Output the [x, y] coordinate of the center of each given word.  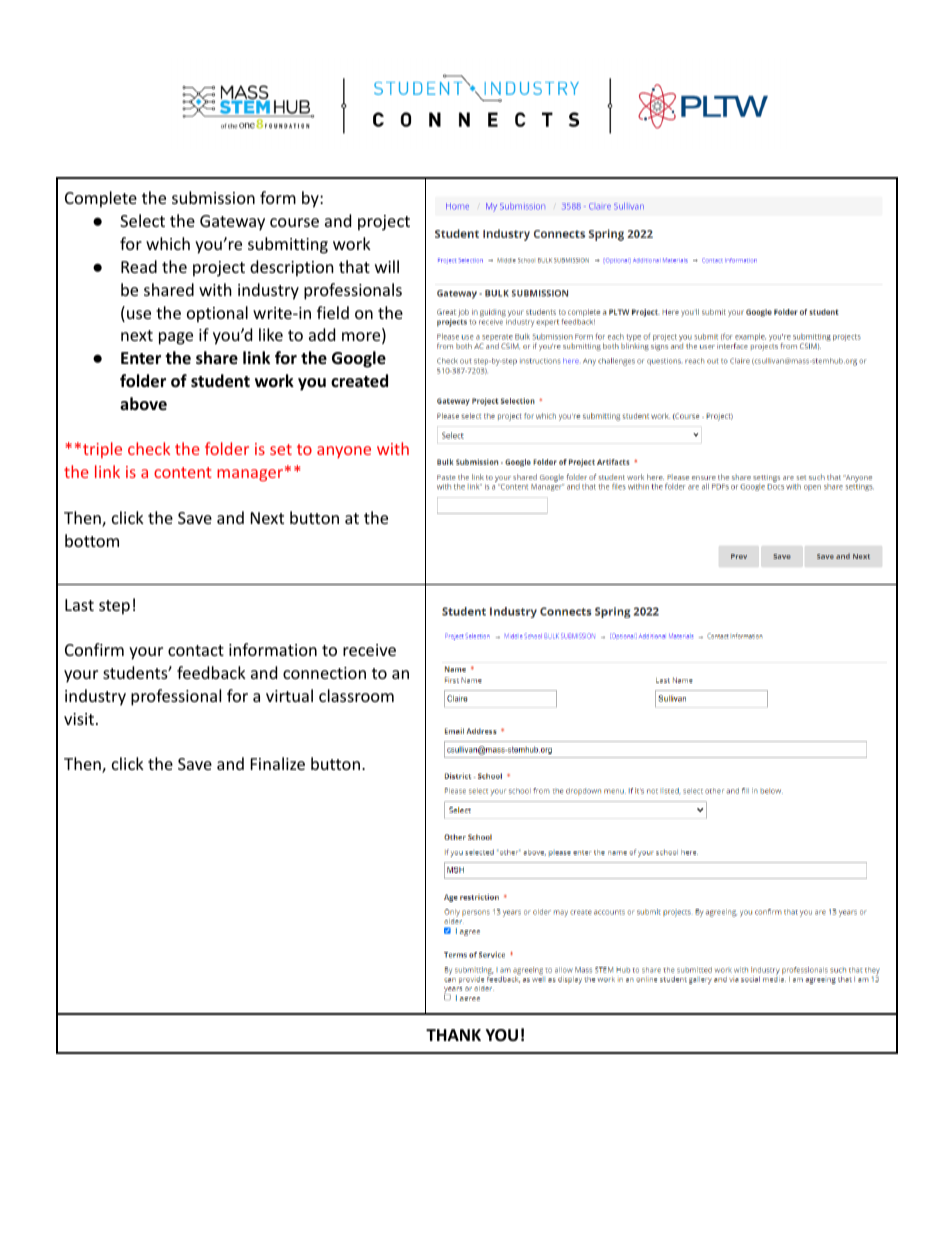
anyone [344, 452]
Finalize [278, 763]
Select [142, 220]
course [294, 222]
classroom [356, 695]
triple [102, 450]
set [281, 449]
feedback [211, 672]
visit [80, 719]
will [387, 266]
